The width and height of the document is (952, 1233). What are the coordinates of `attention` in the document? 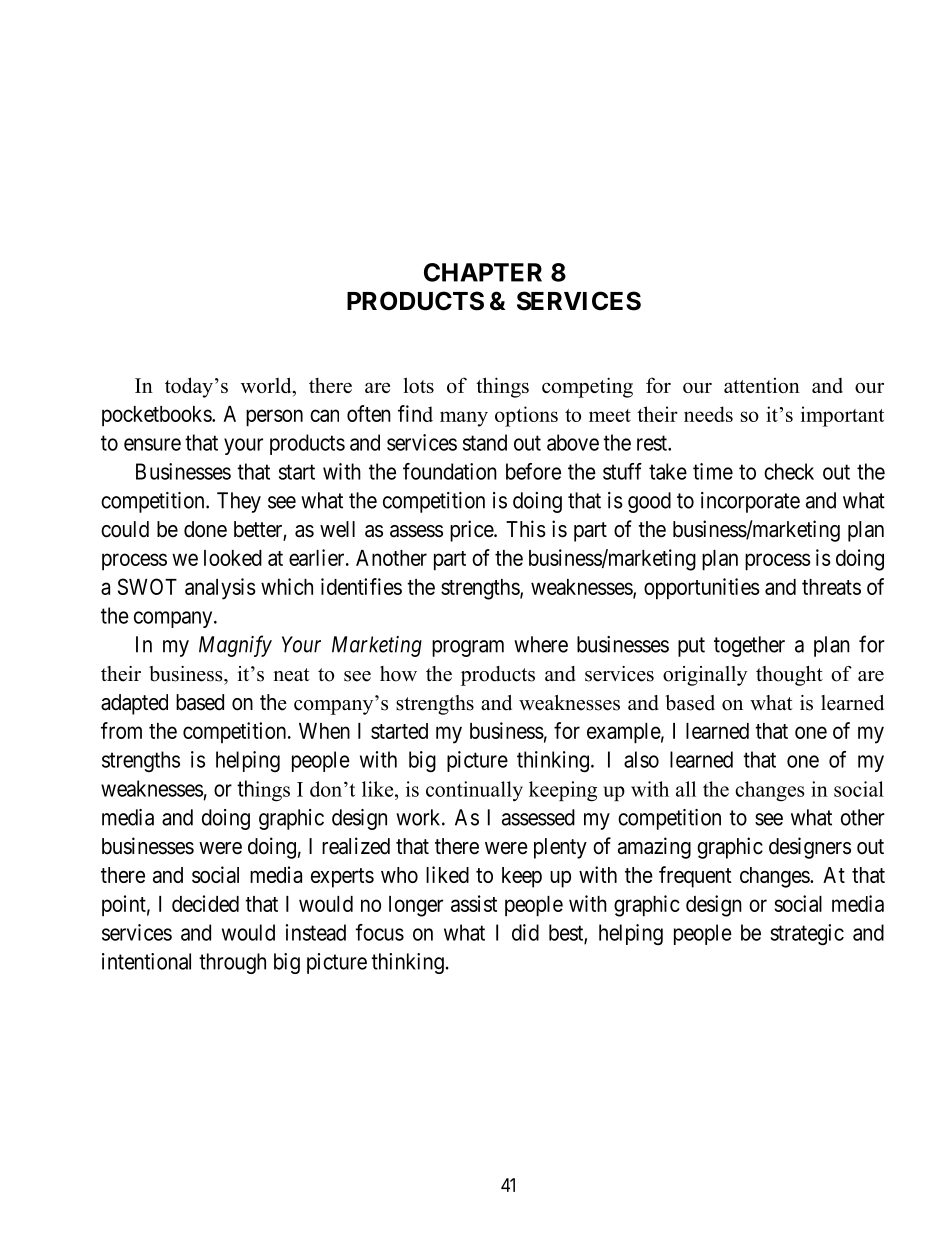 It's located at (762, 385).
